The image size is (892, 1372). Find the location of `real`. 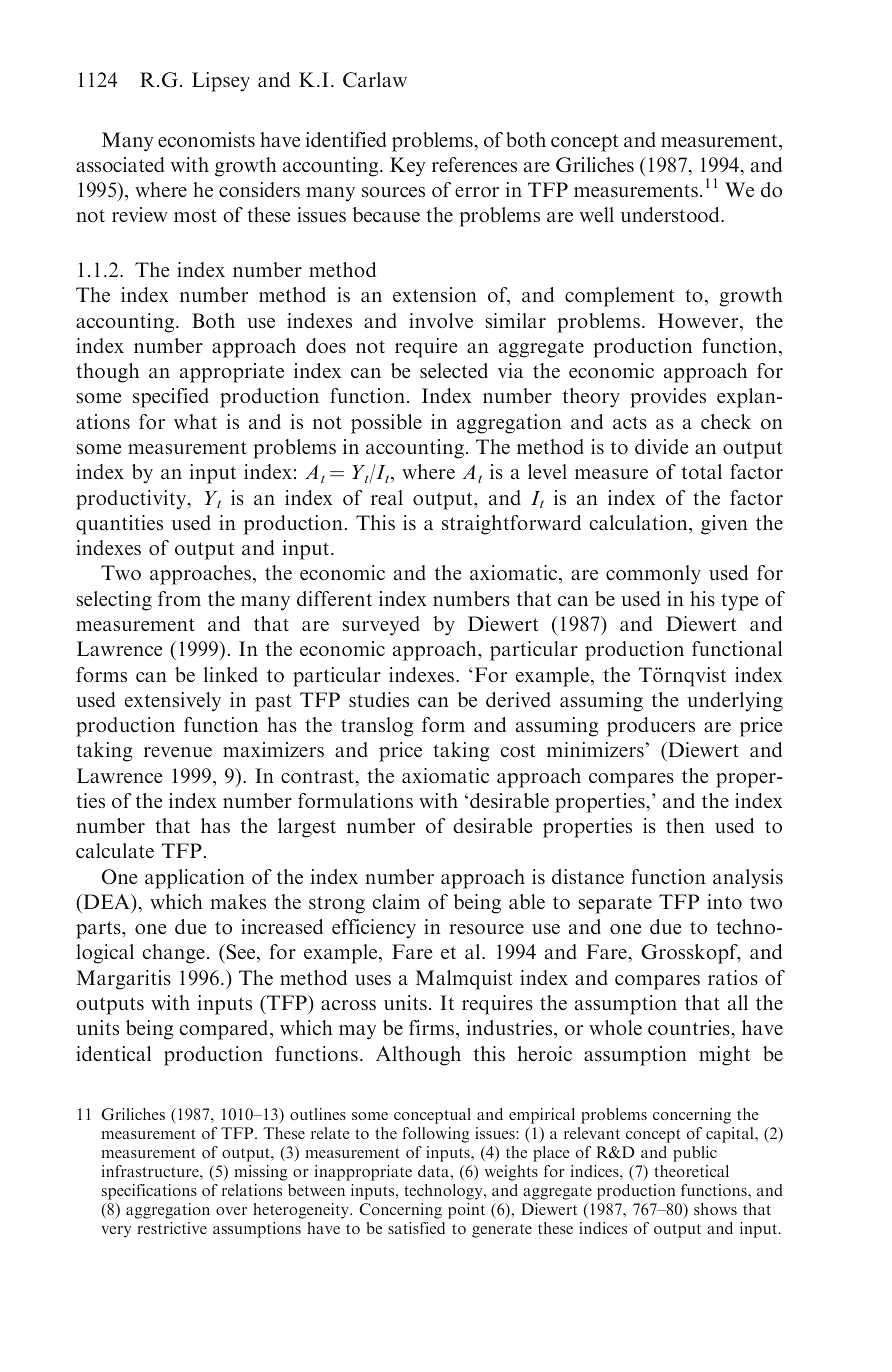

real is located at coordinates (387, 497).
